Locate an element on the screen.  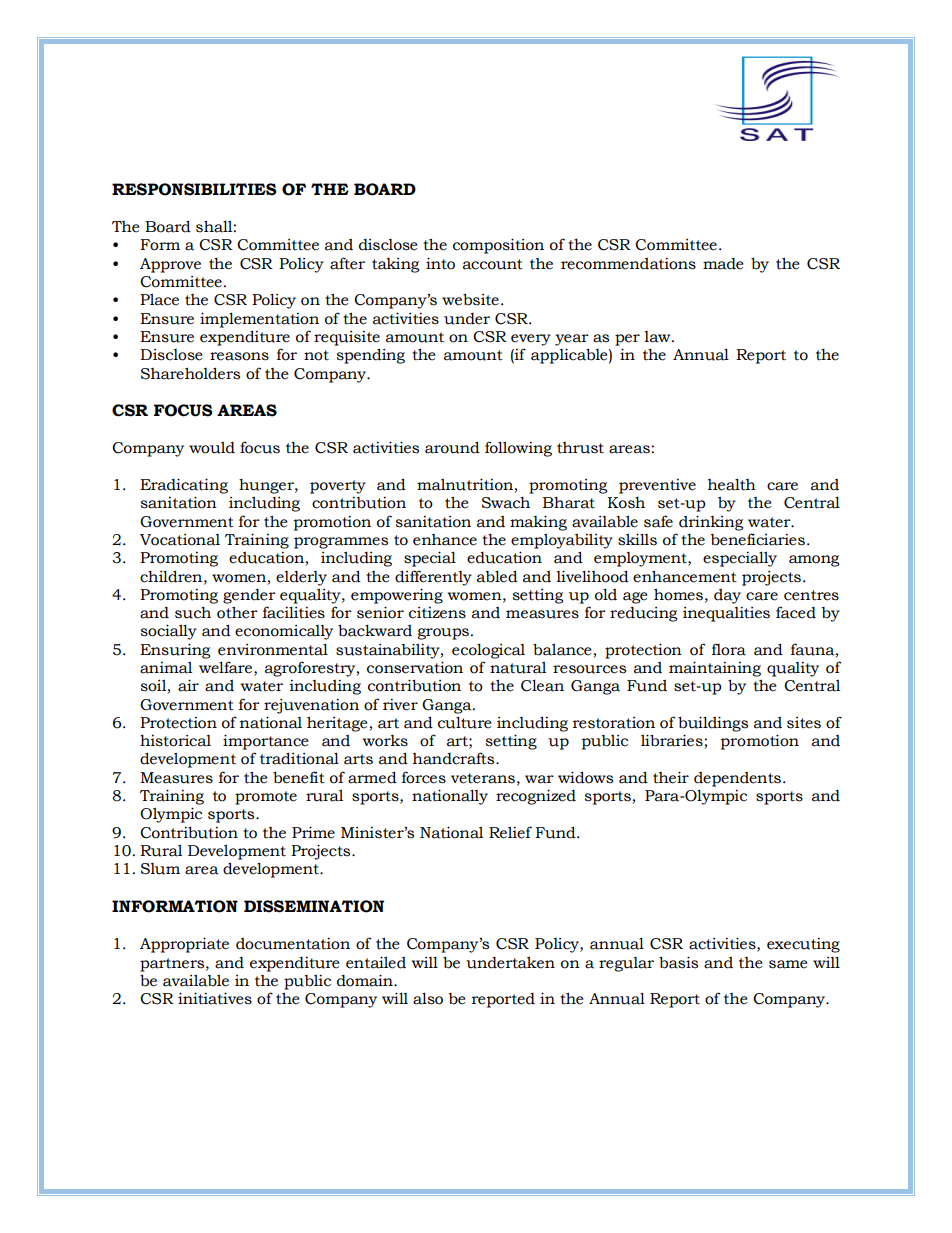
initiatives is located at coordinates (215, 998).
